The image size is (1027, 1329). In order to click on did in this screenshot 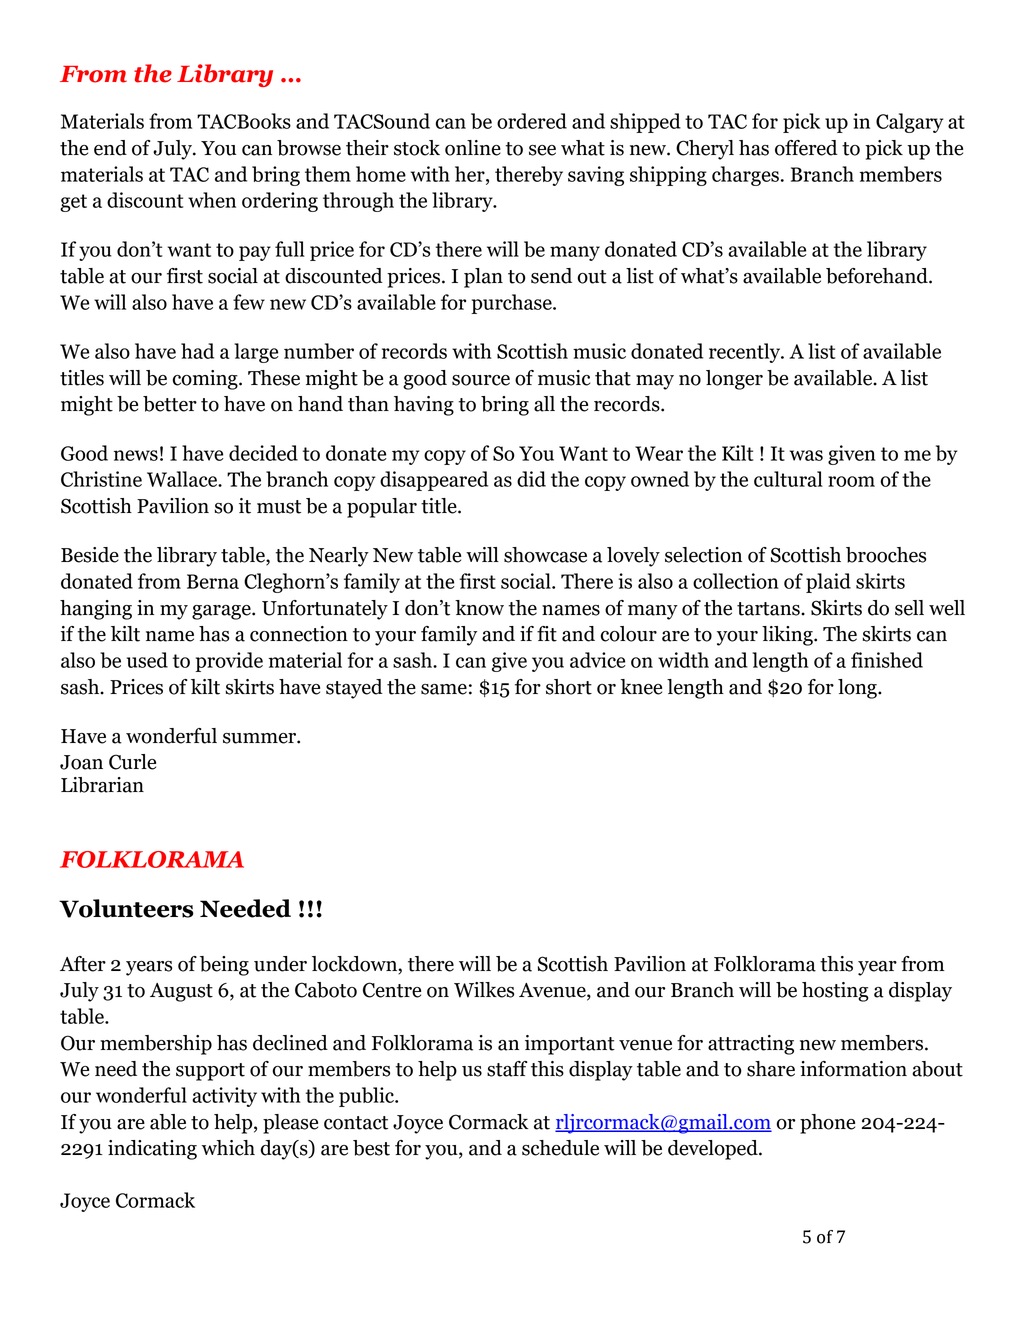, I will do `click(531, 479)`.
